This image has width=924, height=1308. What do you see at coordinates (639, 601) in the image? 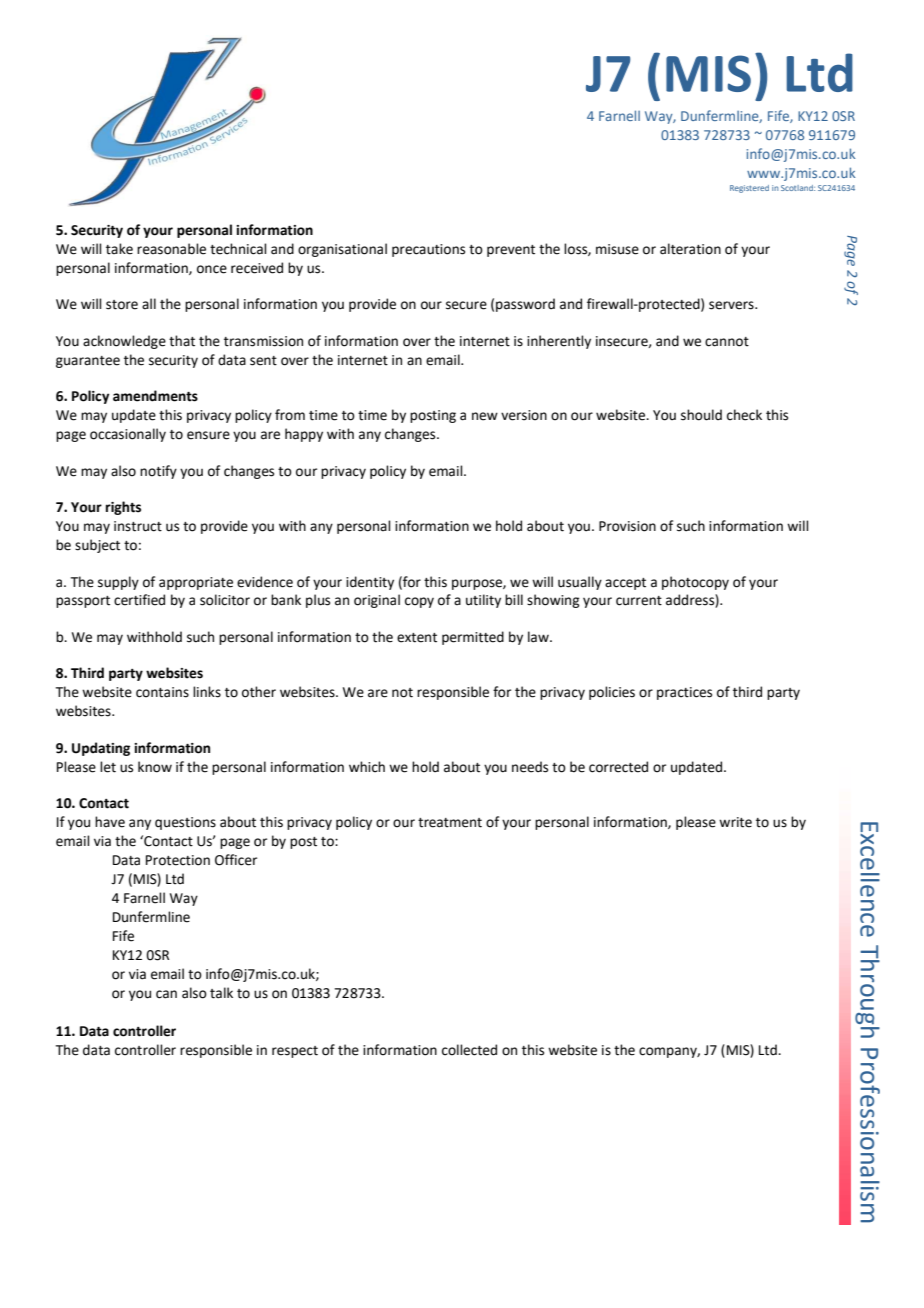
I see `current` at bounding box center [639, 601].
